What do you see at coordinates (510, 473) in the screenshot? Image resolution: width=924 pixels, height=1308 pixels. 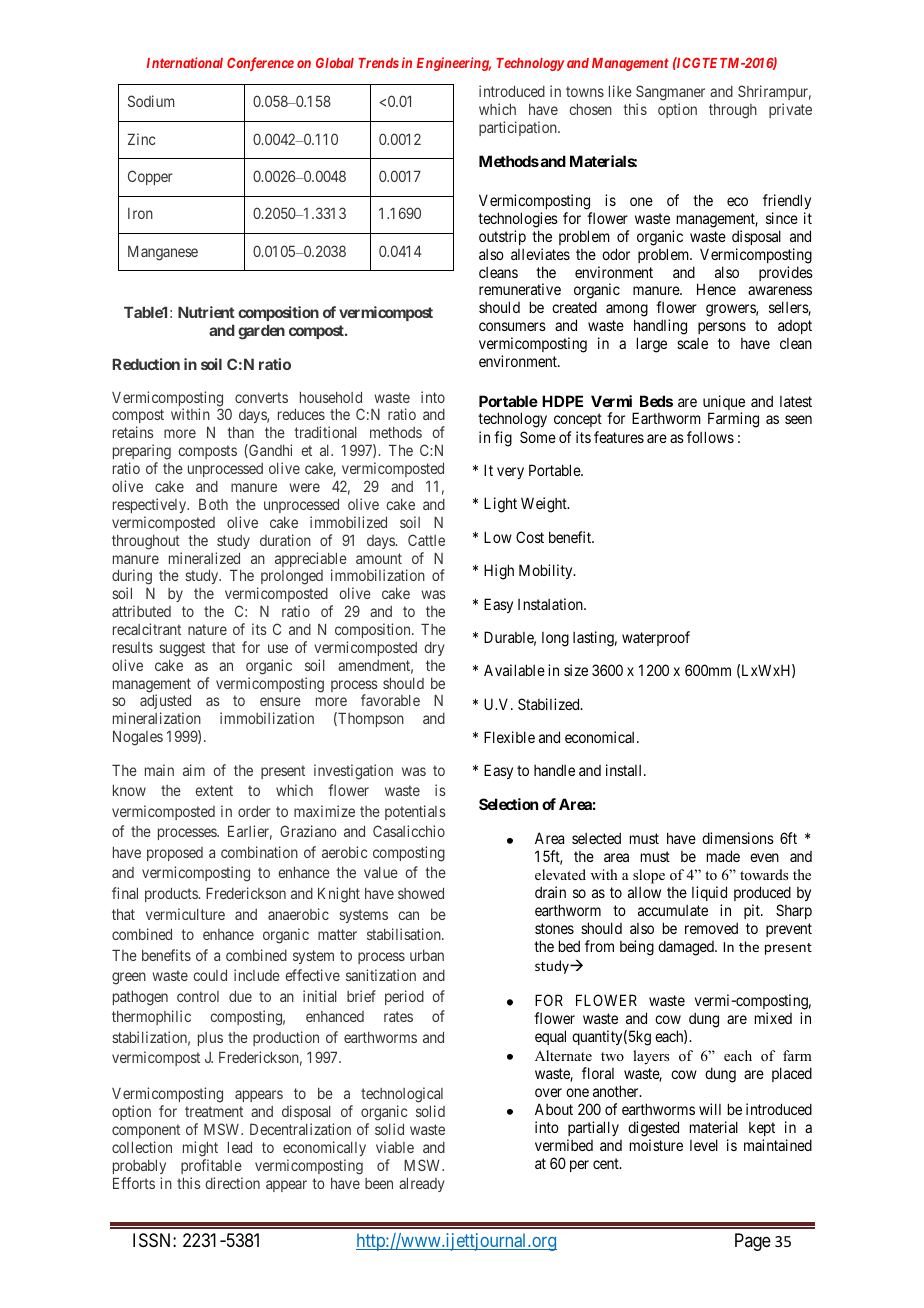 I see `very` at bounding box center [510, 473].
